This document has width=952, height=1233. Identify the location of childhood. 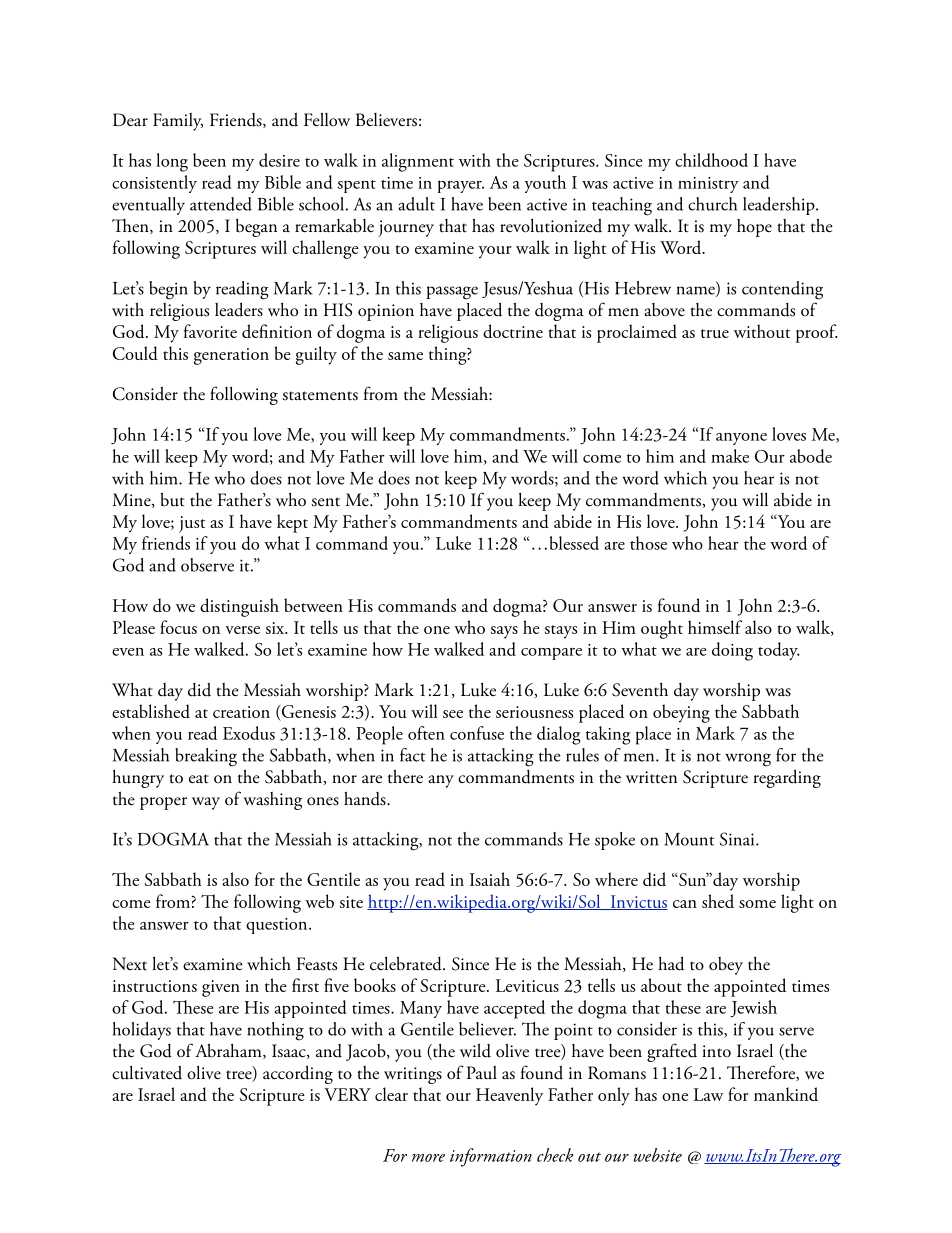
(711, 160).
